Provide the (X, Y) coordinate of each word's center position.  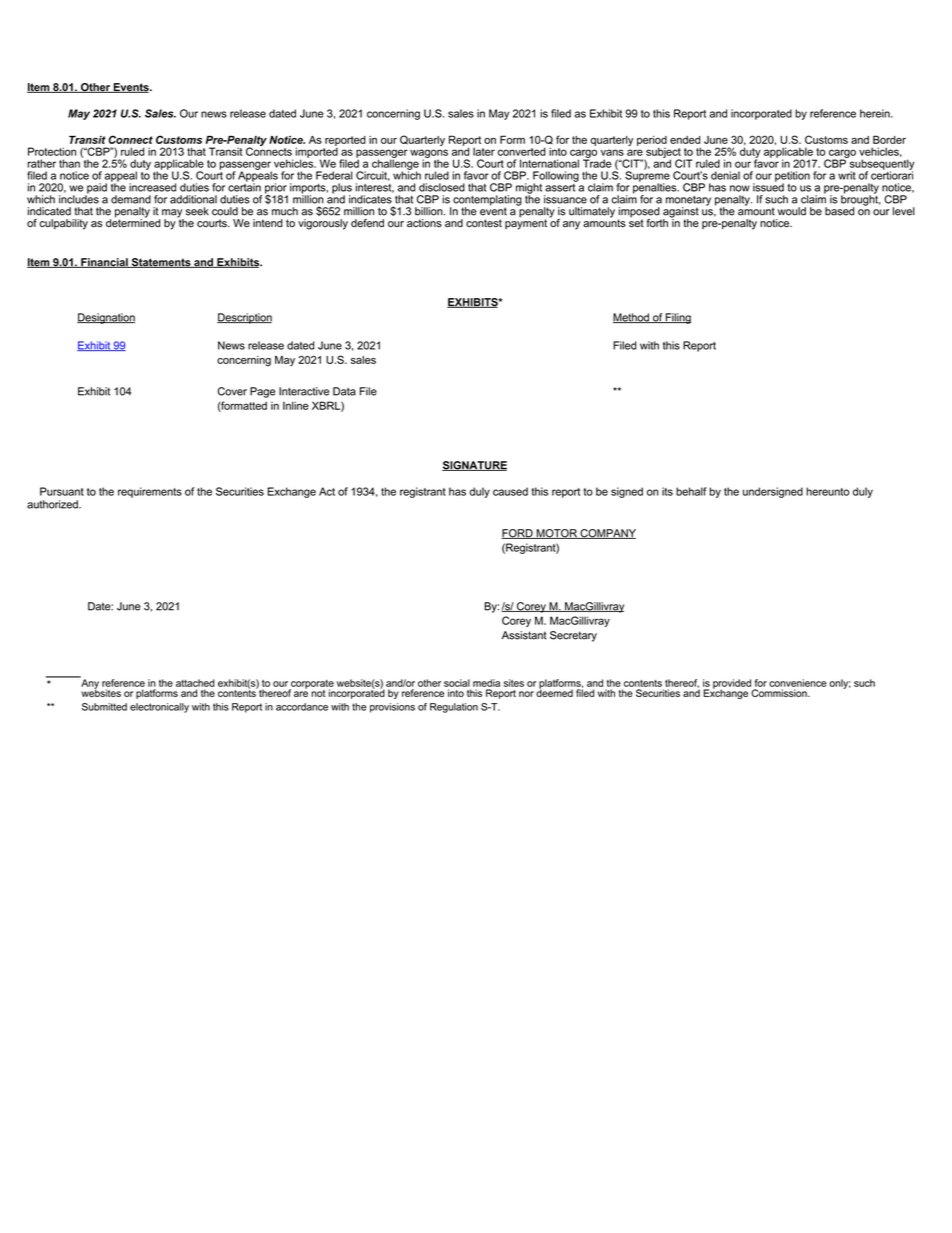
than (69, 163)
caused (510, 491)
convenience (798, 683)
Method (632, 318)
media (486, 683)
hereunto (827, 491)
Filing (677, 318)
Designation (106, 318)
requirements (150, 492)
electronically (159, 708)
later (484, 152)
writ (847, 175)
